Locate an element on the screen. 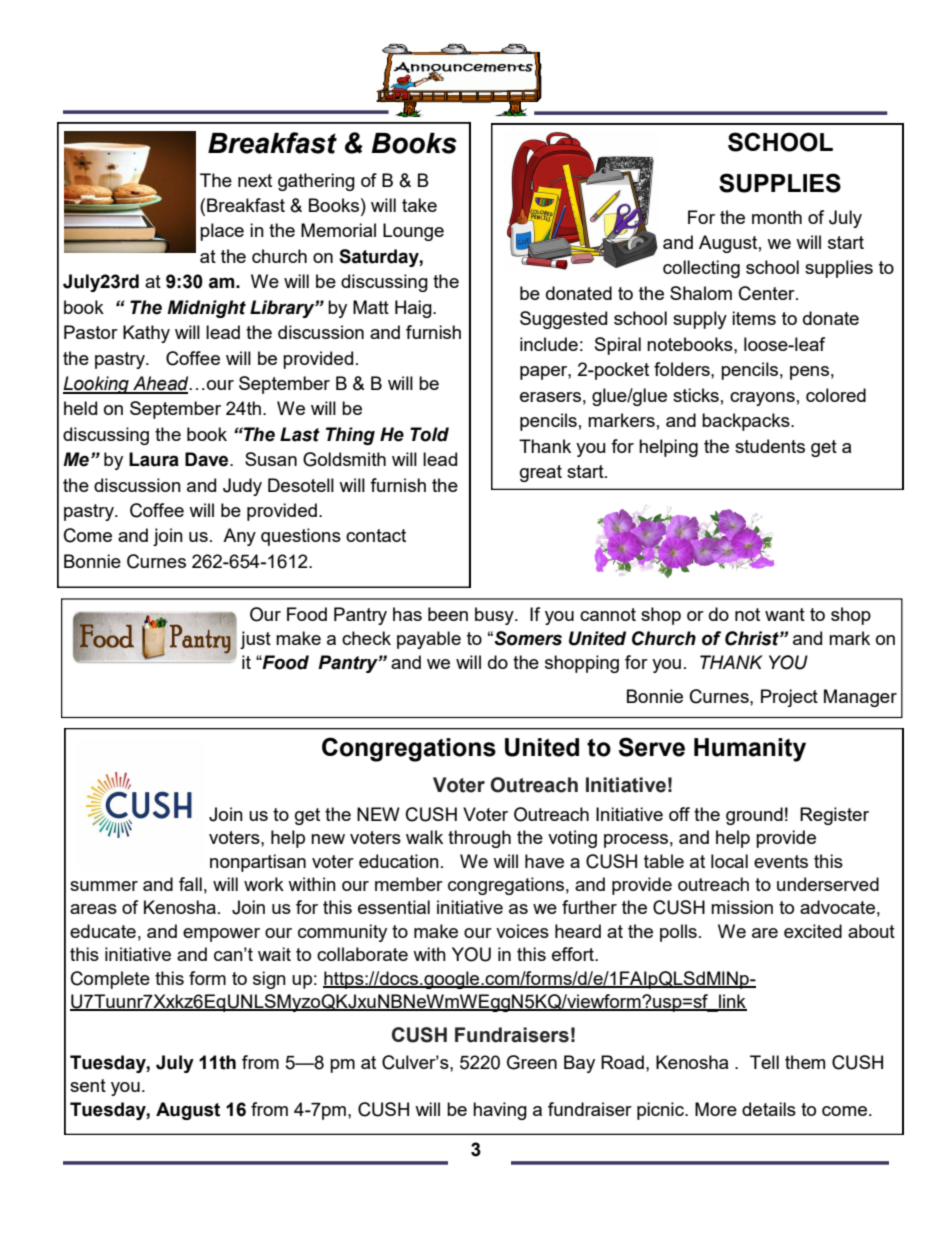 This screenshot has height=1233, width=952. nonpartisan is located at coordinates (258, 863).
